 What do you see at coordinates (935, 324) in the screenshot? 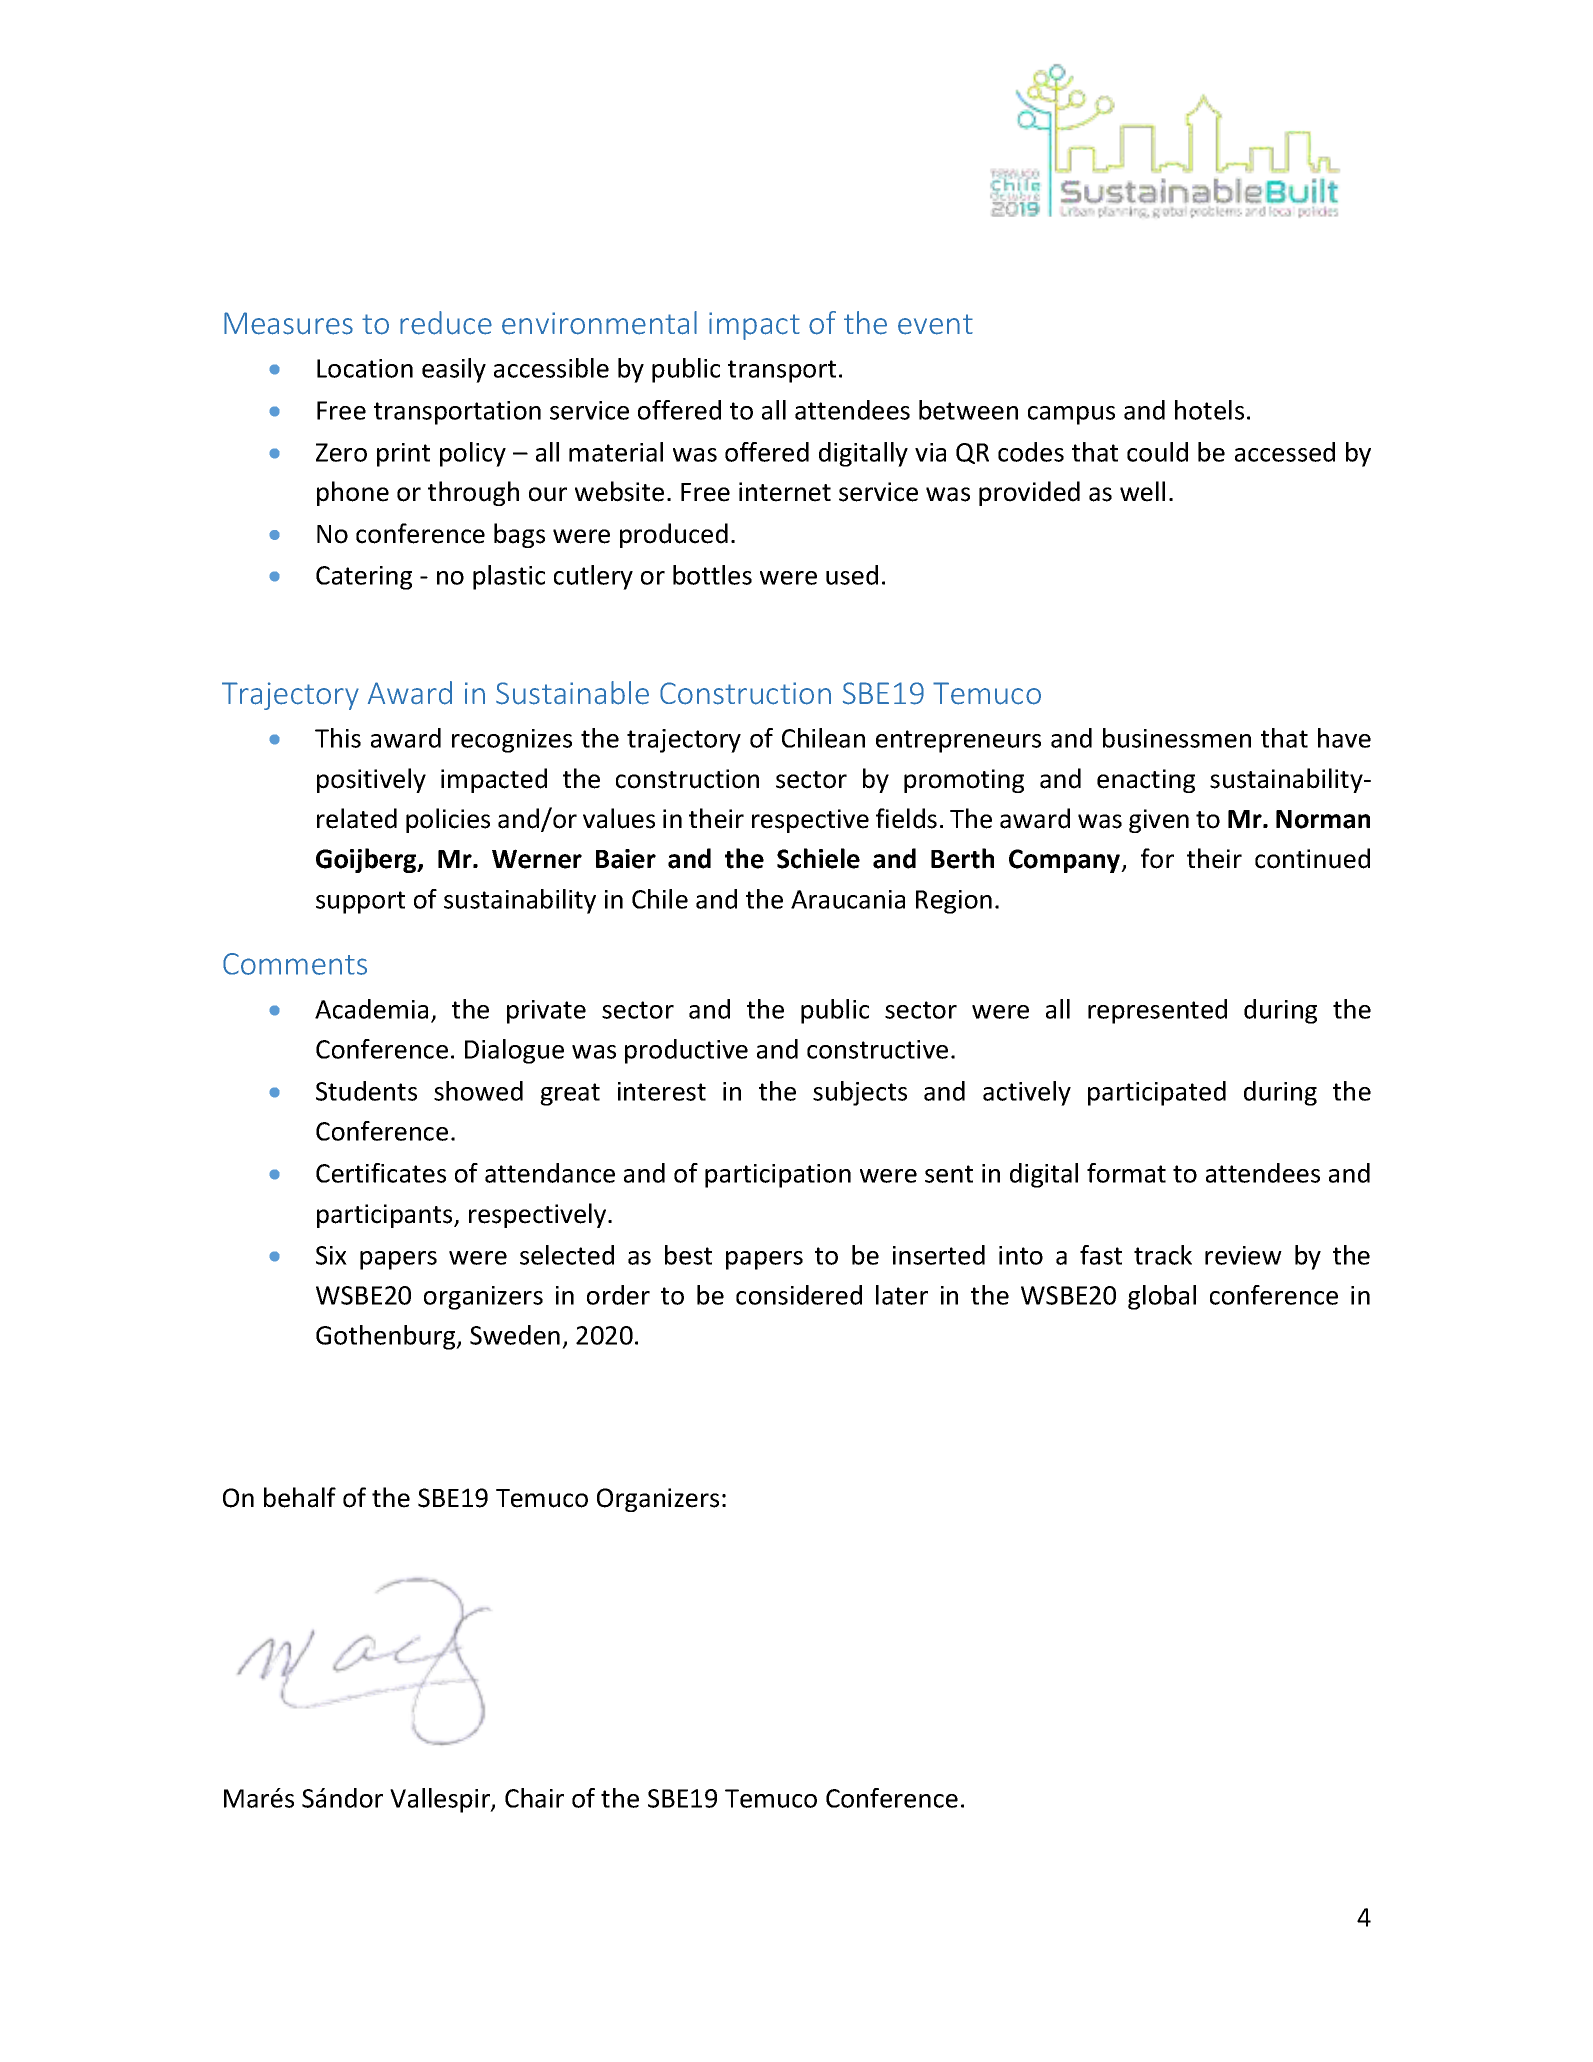
I see `event` at bounding box center [935, 324].
